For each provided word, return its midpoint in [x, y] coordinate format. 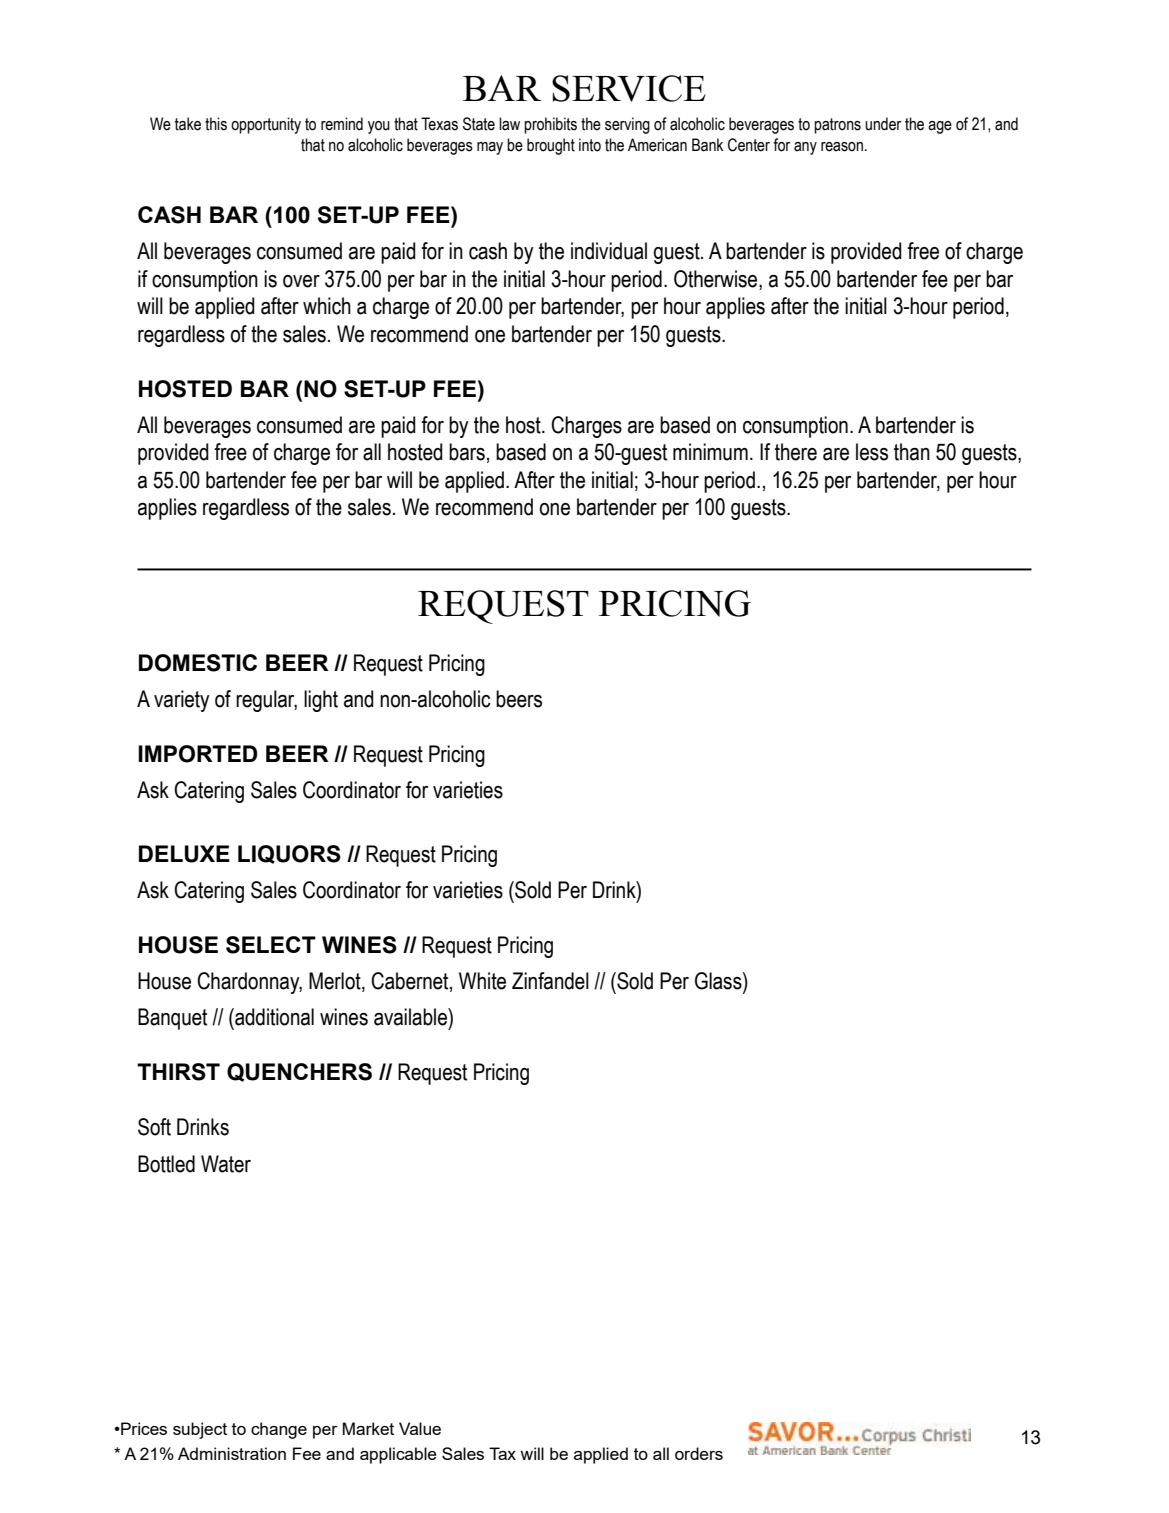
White [482, 981]
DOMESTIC [198, 663]
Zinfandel [550, 981]
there [796, 452]
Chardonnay [249, 983]
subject [200, 1430]
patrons [837, 126]
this [216, 124]
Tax [502, 1453]
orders [699, 1453]
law [509, 124]
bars [467, 452]
